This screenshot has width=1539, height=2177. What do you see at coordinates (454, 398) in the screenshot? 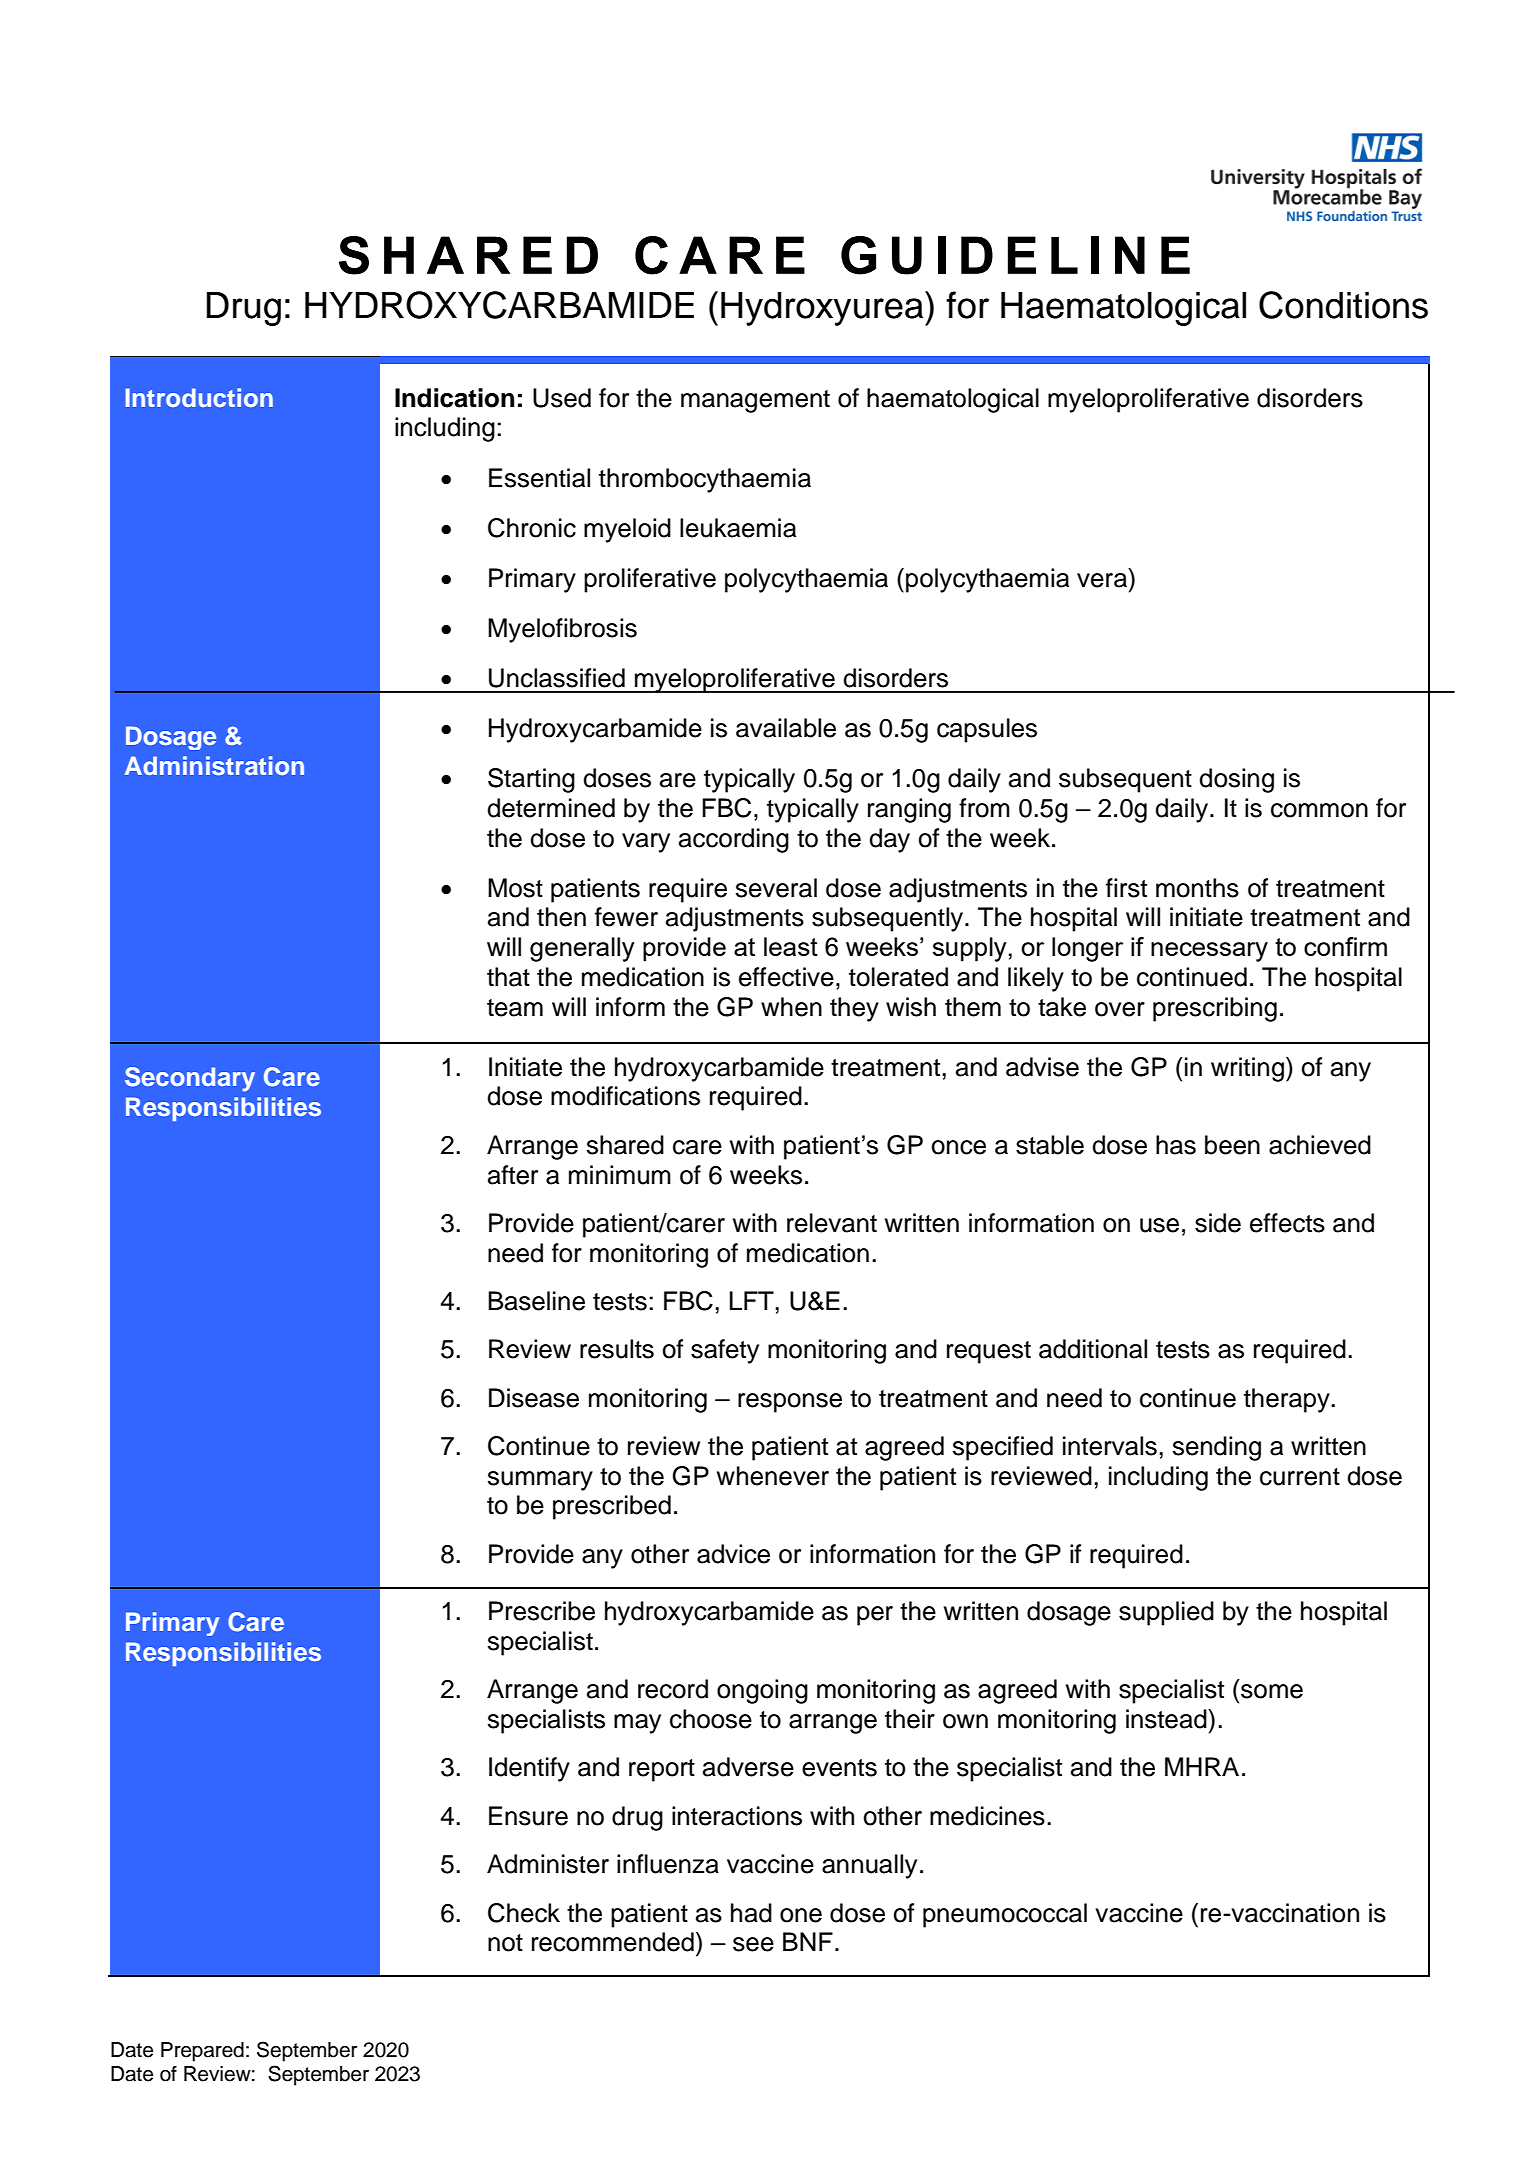
I see `Indication` at bounding box center [454, 398].
